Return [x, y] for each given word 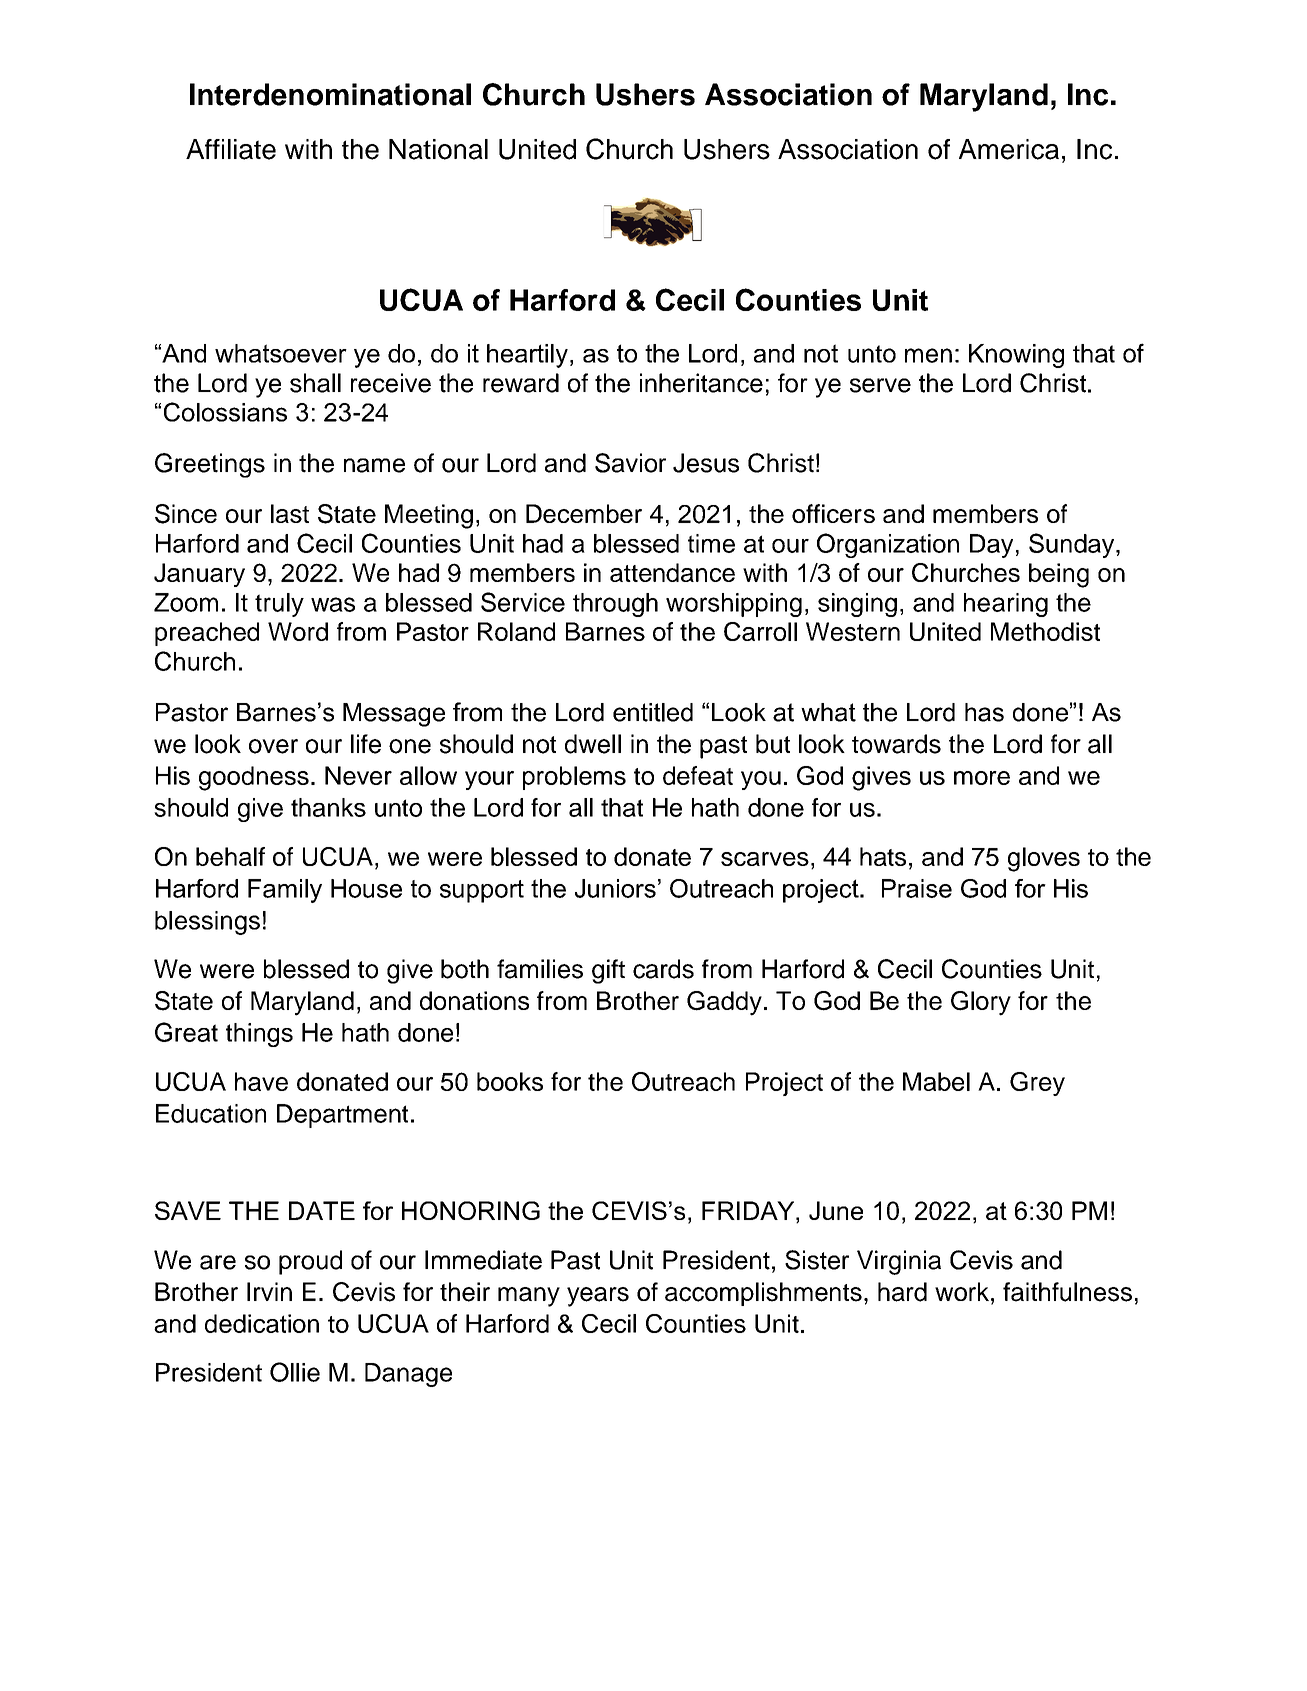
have [261, 1081]
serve [880, 385]
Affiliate [231, 149]
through [615, 605]
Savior [630, 463]
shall [315, 383]
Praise [917, 888]
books [510, 1081]
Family [285, 891]
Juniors [615, 888]
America [1009, 149]
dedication [262, 1323]
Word [298, 631]
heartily [527, 356]
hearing [1006, 605]
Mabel [936, 1081]
